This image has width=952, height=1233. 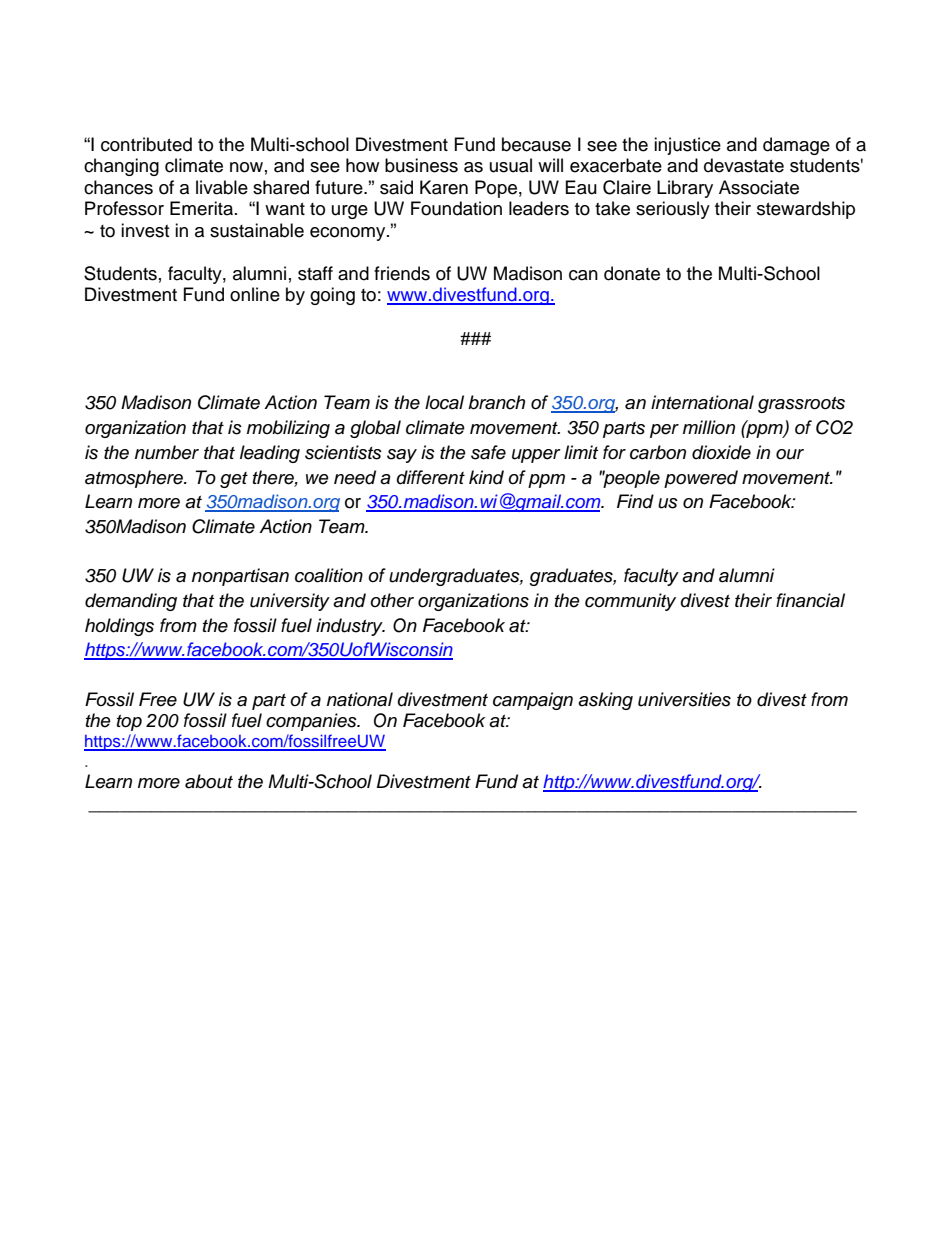 I want to click on dioxide, so click(x=721, y=452).
